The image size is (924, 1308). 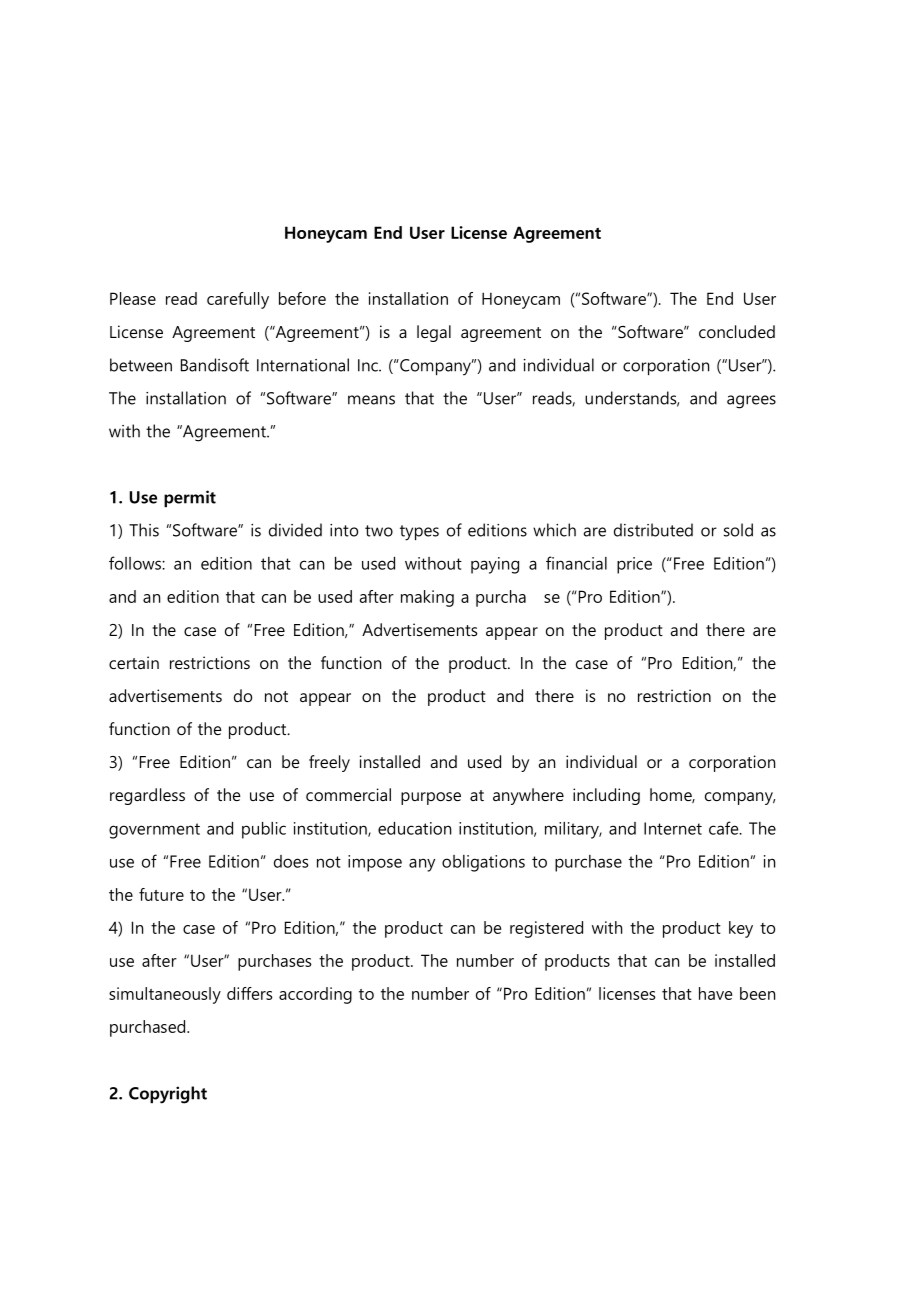 I want to click on legal, so click(x=434, y=333).
